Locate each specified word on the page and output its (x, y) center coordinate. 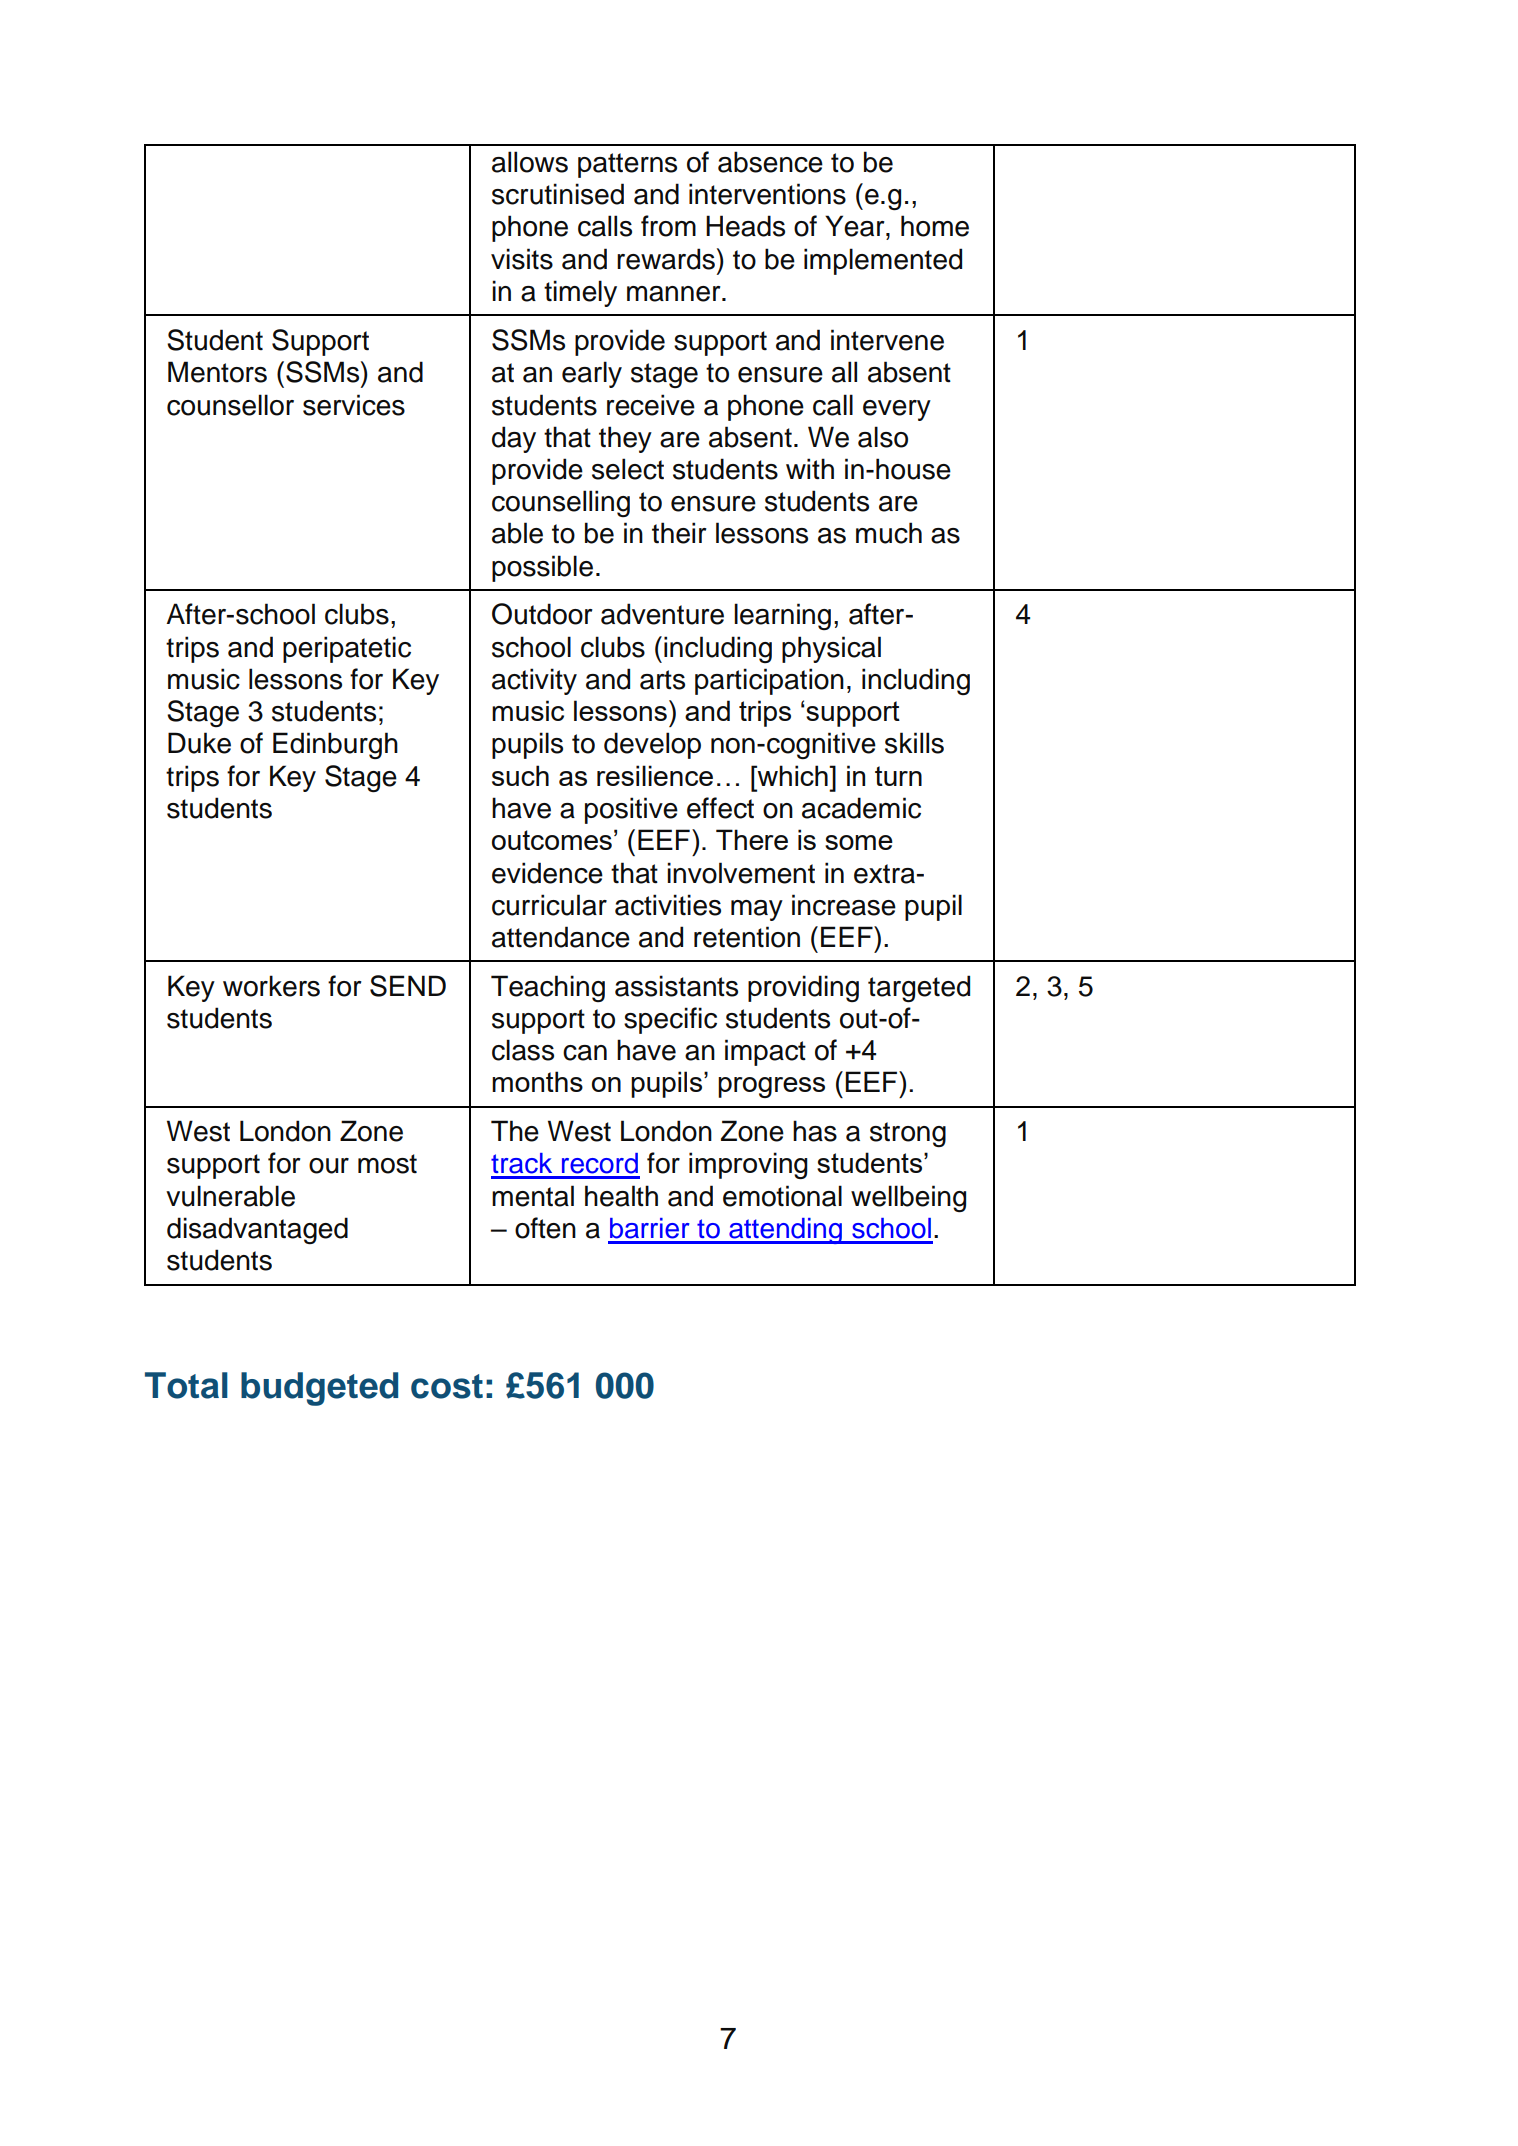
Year (856, 226)
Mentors (217, 372)
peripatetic (347, 649)
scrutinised (558, 194)
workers (271, 986)
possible (542, 568)
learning (782, 616)
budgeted (319, 1389)
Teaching (548, 988)
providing (803, 988)
